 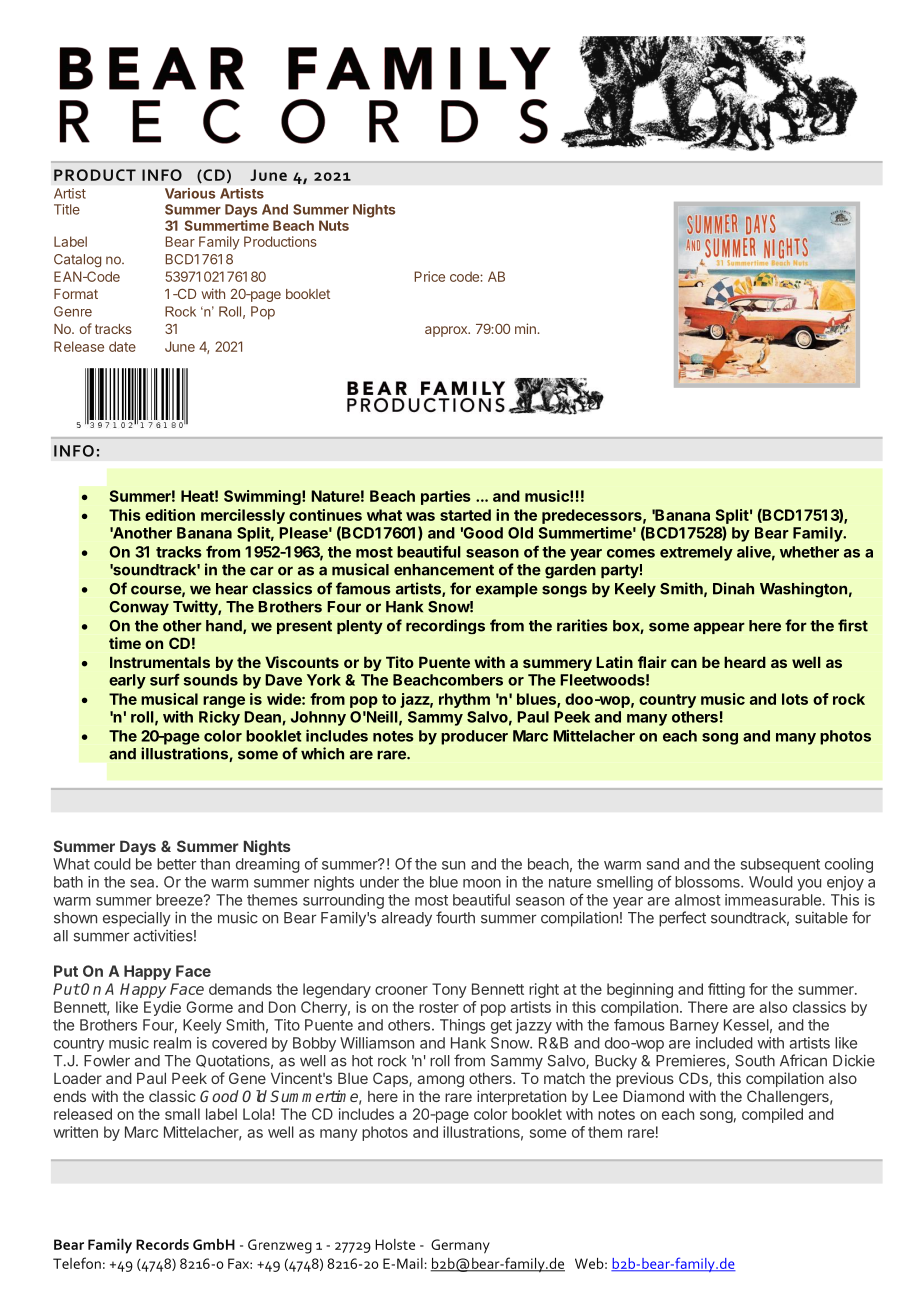 What do you see at coordinates (240, 989) in the screenshot?
I see `demands` at bounding box center [240, 989].
